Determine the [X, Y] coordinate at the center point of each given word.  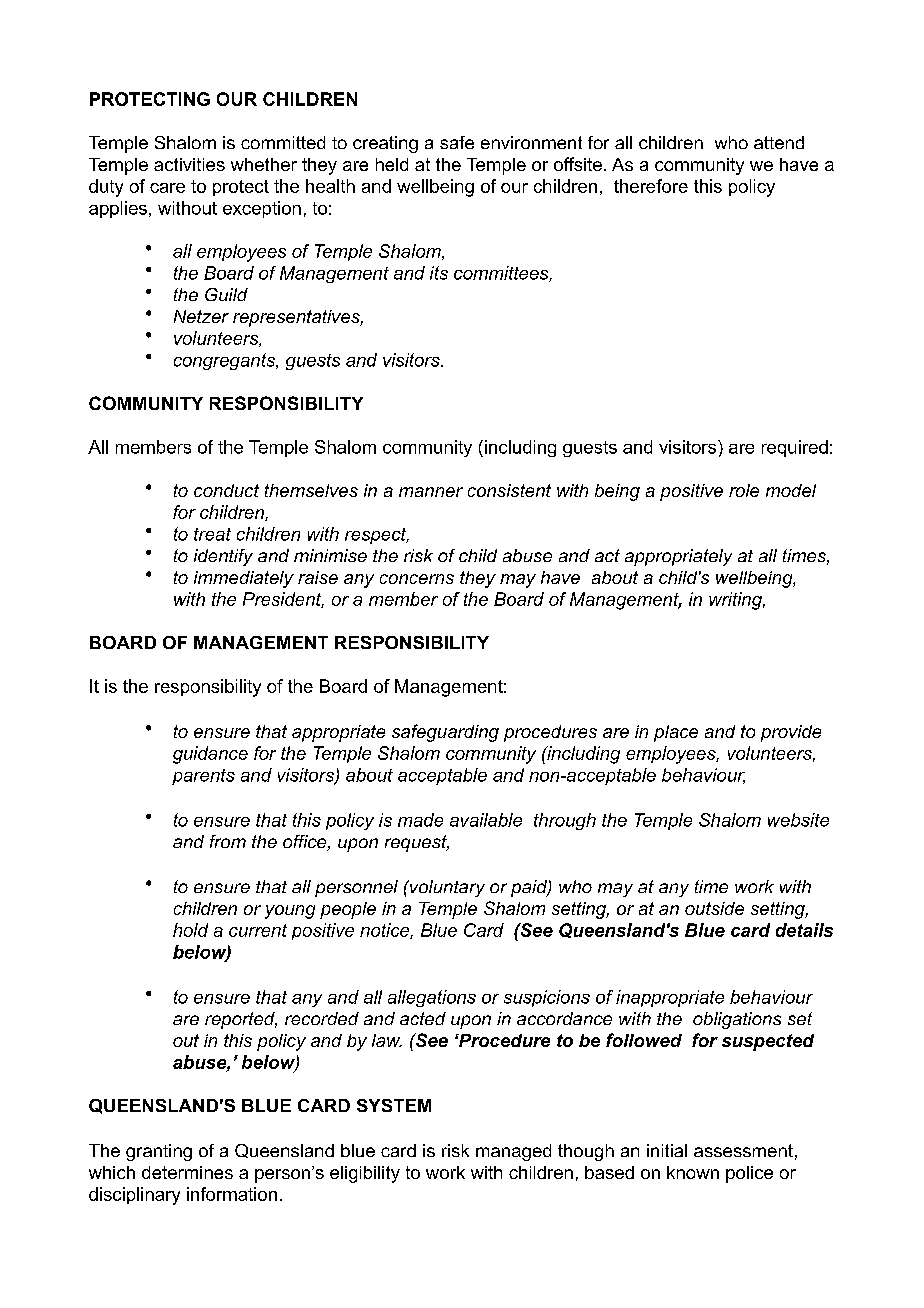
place [676, 733]
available [486, 820]
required [795, 448]
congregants [225, 361]
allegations [432, 998]
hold [190, 930]
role [744, 490]
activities [189, 164]
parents [203, 777]
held [392, 164]
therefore [651, 186]
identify [223, 557]
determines [187, 1172]
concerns [417, 579]
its [439, 273]
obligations [737, 1020]
